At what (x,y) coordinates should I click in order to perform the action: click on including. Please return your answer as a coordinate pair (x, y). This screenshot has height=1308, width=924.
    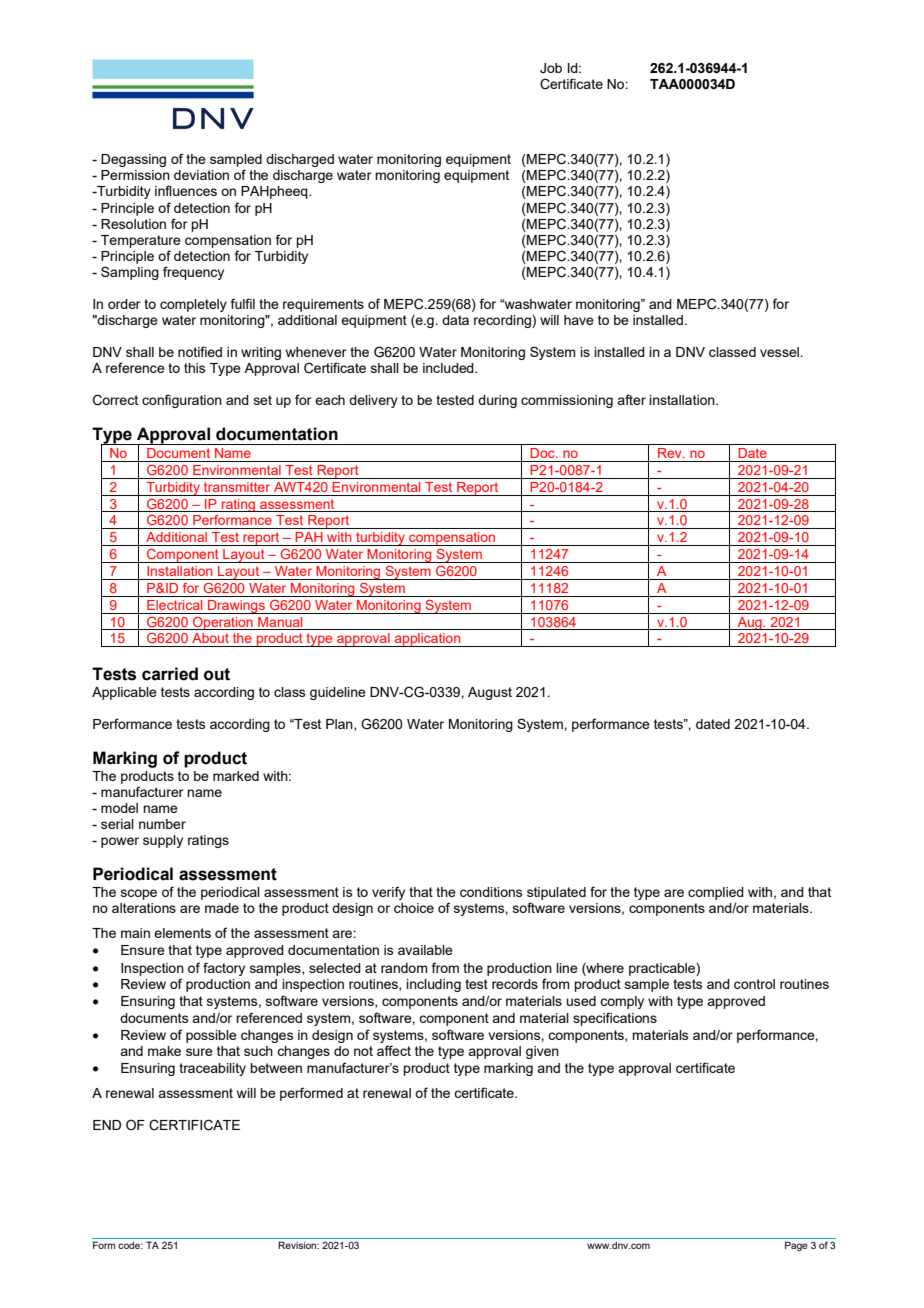
    Looking at the image, I should click on (433, 985).
